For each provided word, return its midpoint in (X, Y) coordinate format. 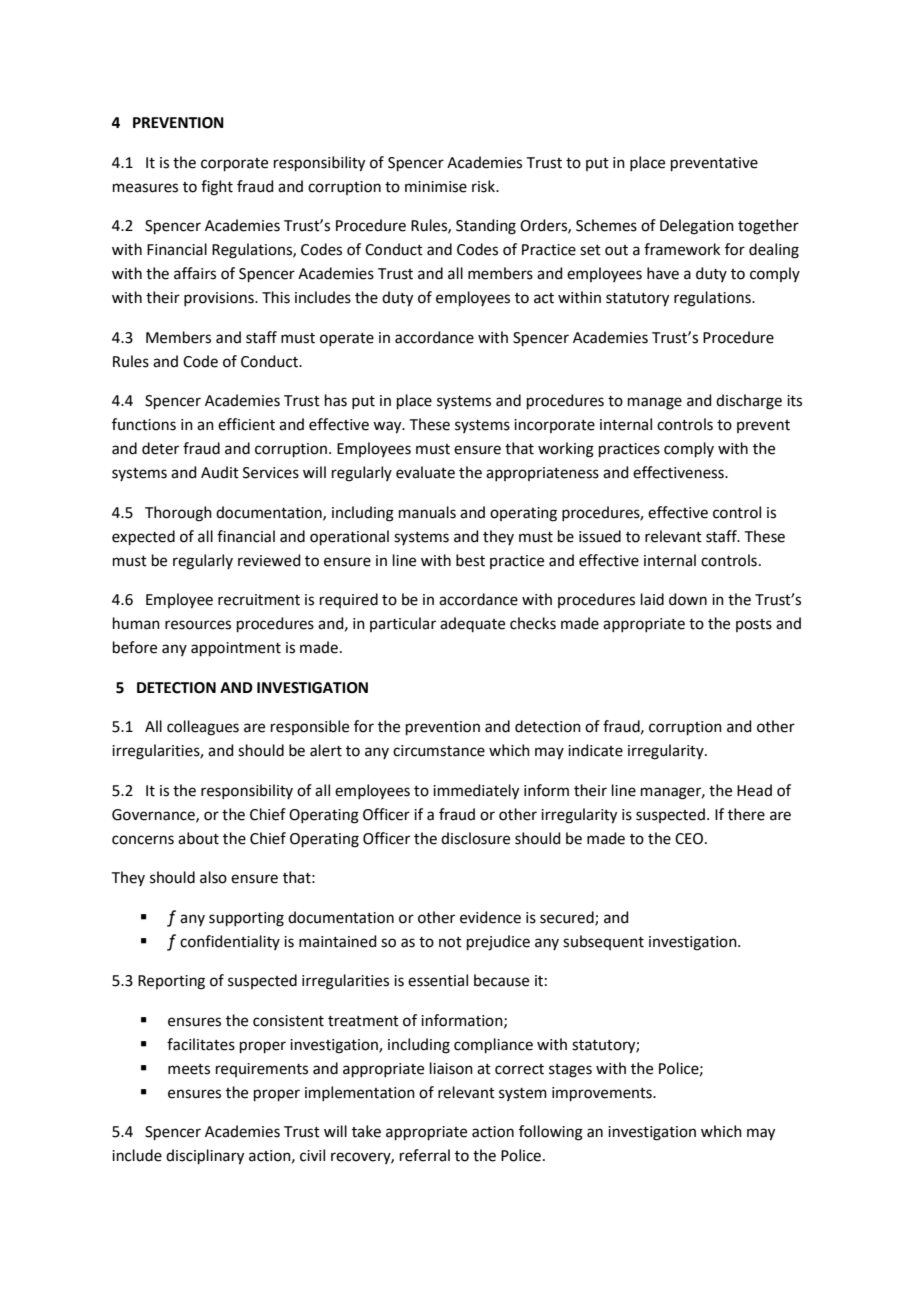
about (198, 838)
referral (425, 1155)
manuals (427, 512)
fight (217, 188)
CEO (690, 839)
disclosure (475, 838)
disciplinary (205, 1157)
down (688, 599)
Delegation (697, 227)
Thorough (178, 514)
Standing (486, 227)
